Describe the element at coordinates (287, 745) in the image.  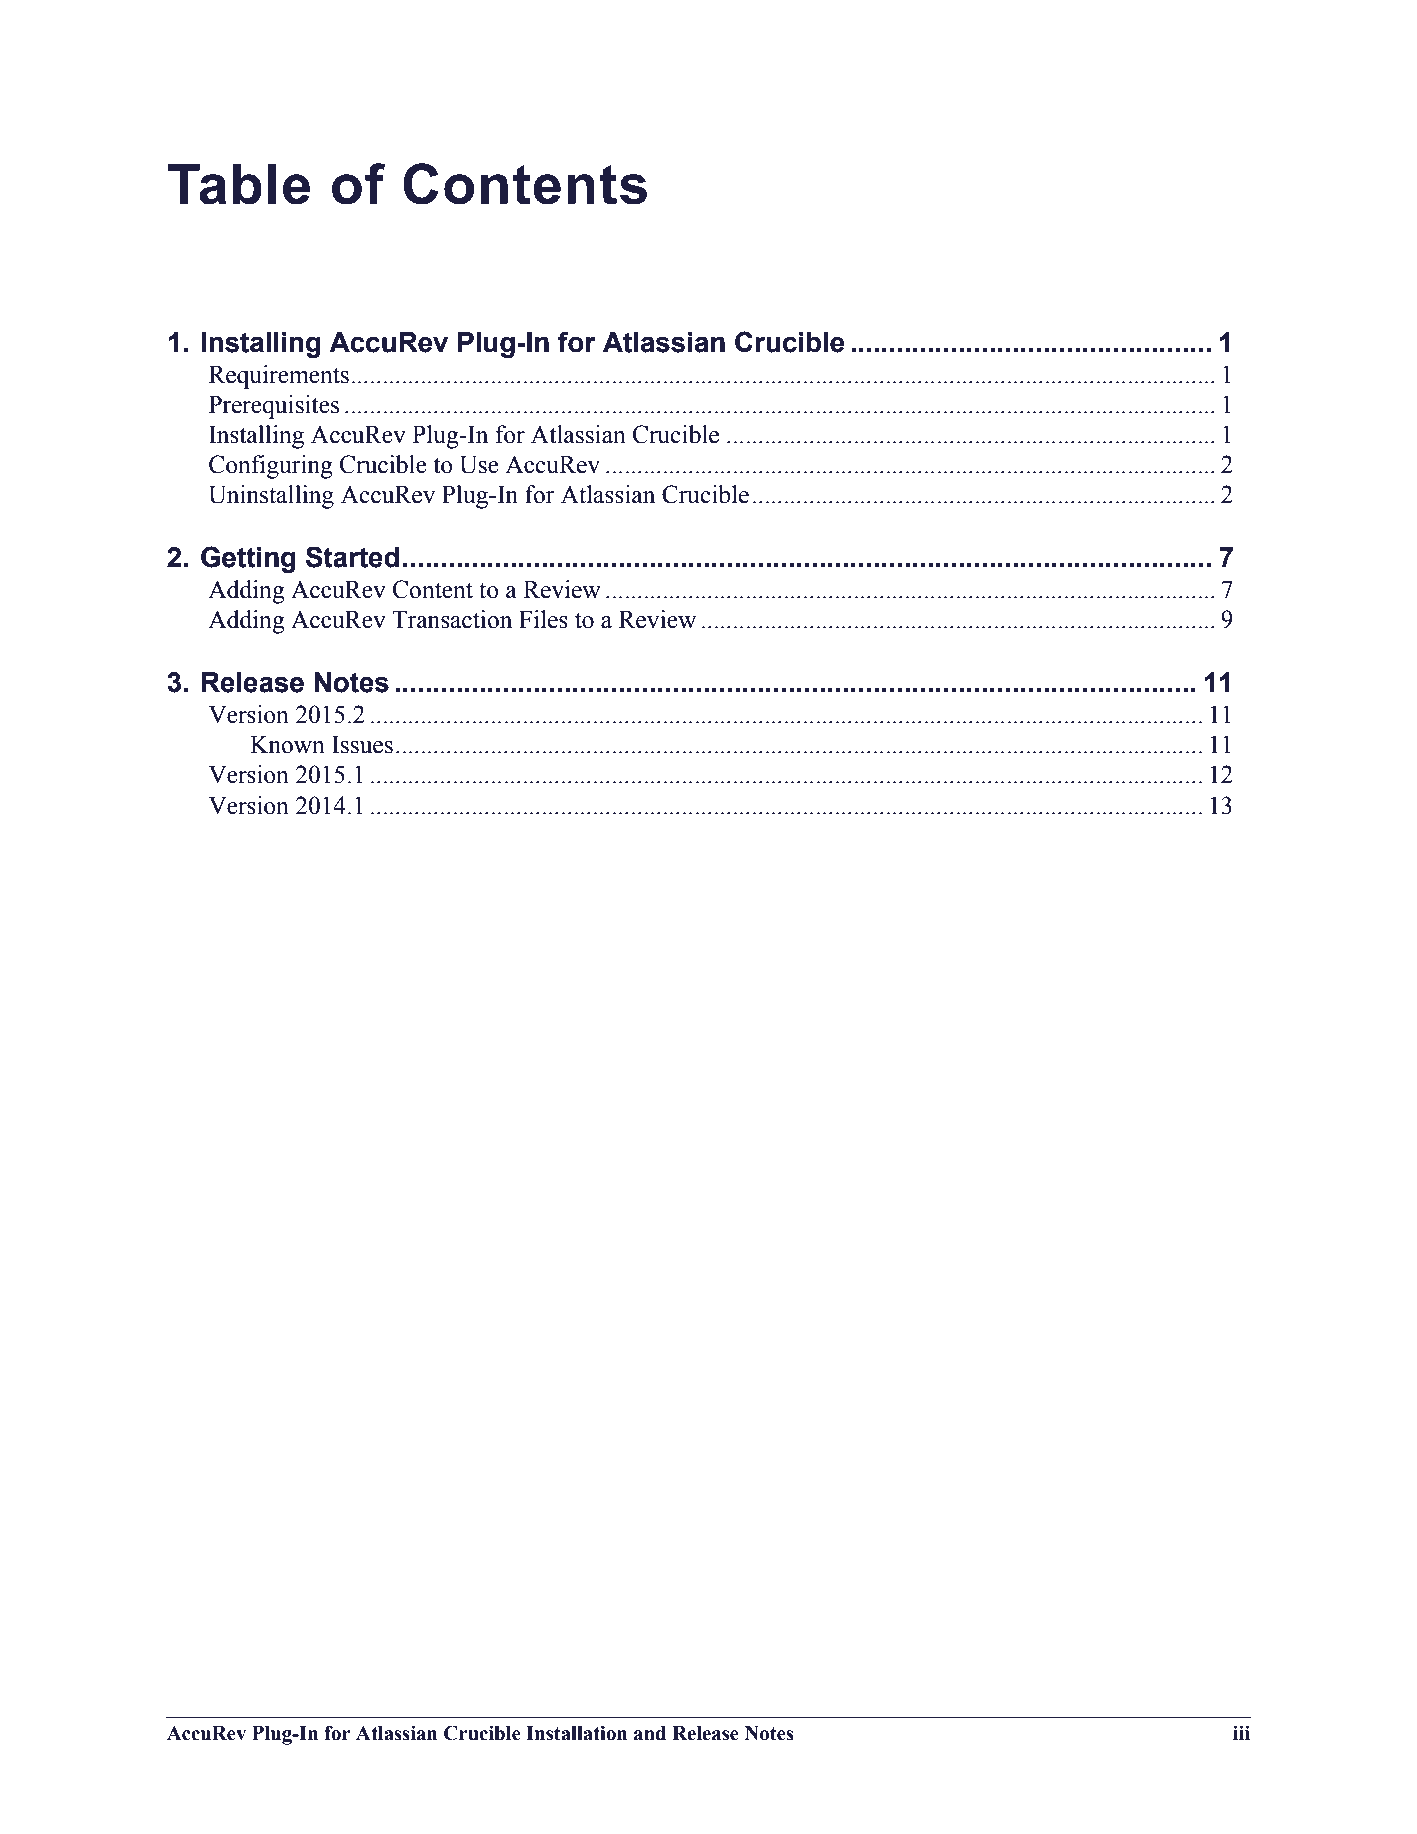
I see `Known` at that location.
